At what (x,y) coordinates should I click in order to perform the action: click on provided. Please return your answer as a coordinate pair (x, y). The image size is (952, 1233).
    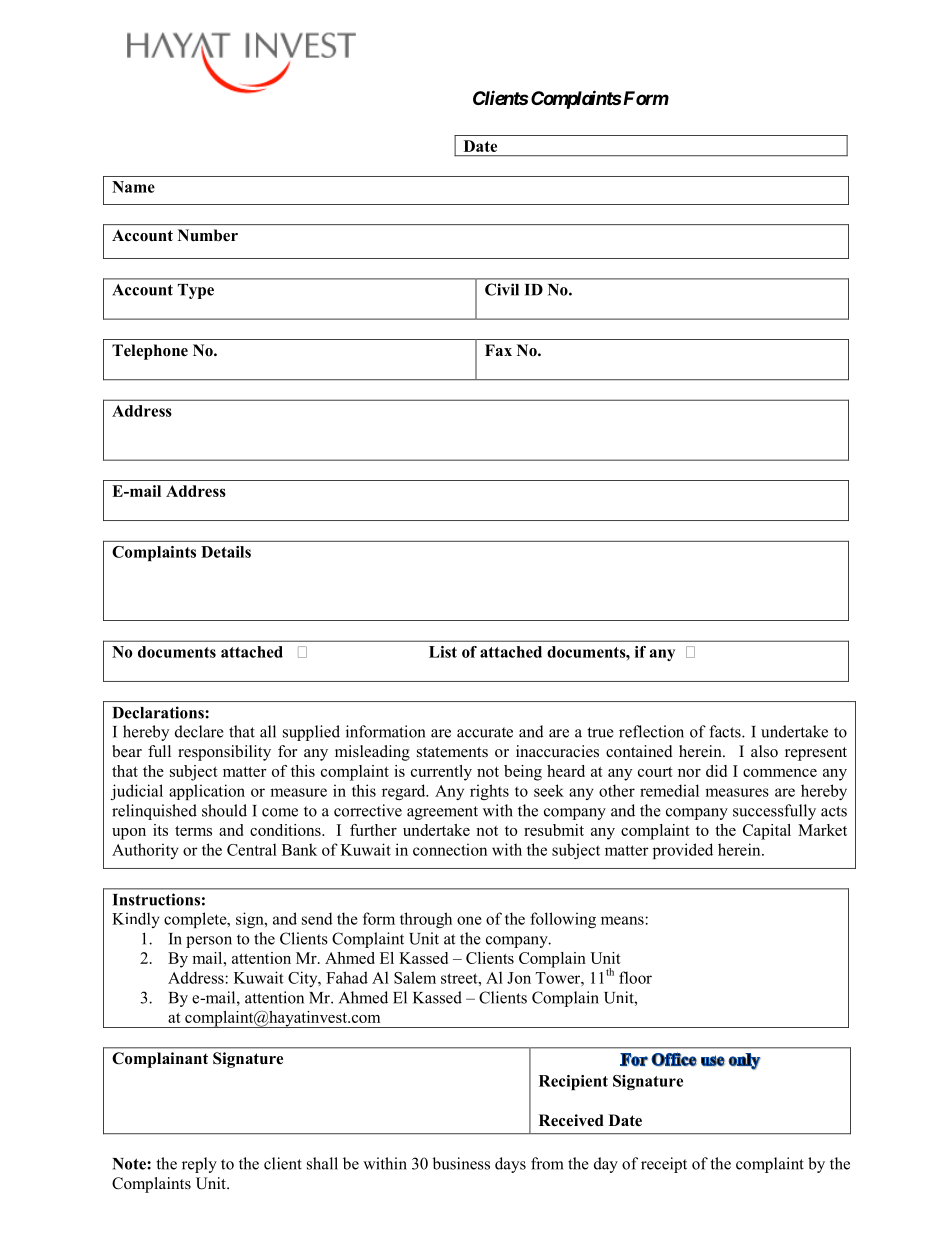
    Looking at the image, I should click on (683, 851).
